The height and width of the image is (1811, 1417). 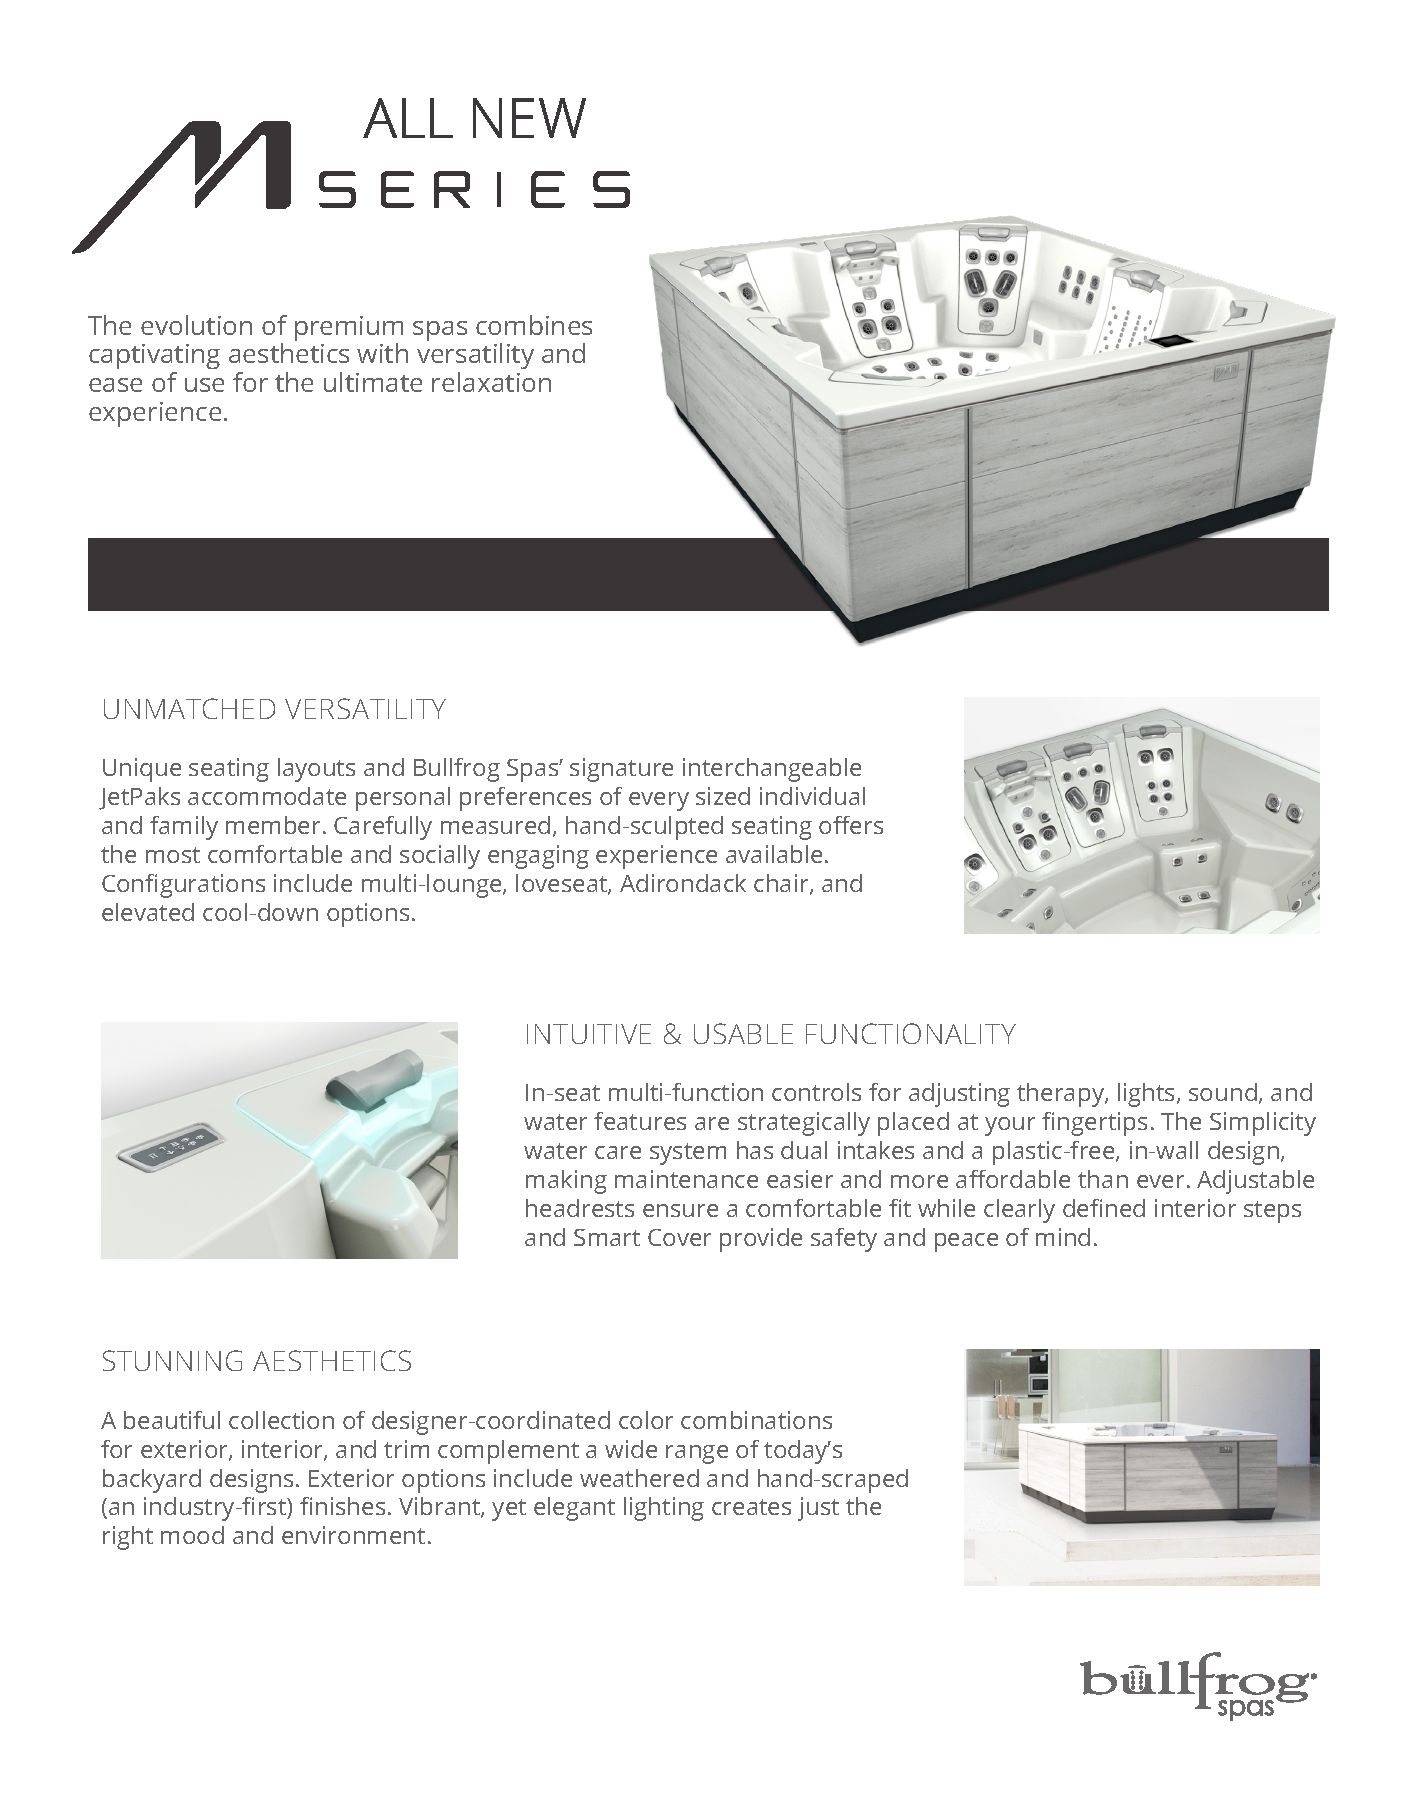 What do you see at coordinates (664, 1509) in the image?
I see `lighting` at bounding box center [664, 1509].
